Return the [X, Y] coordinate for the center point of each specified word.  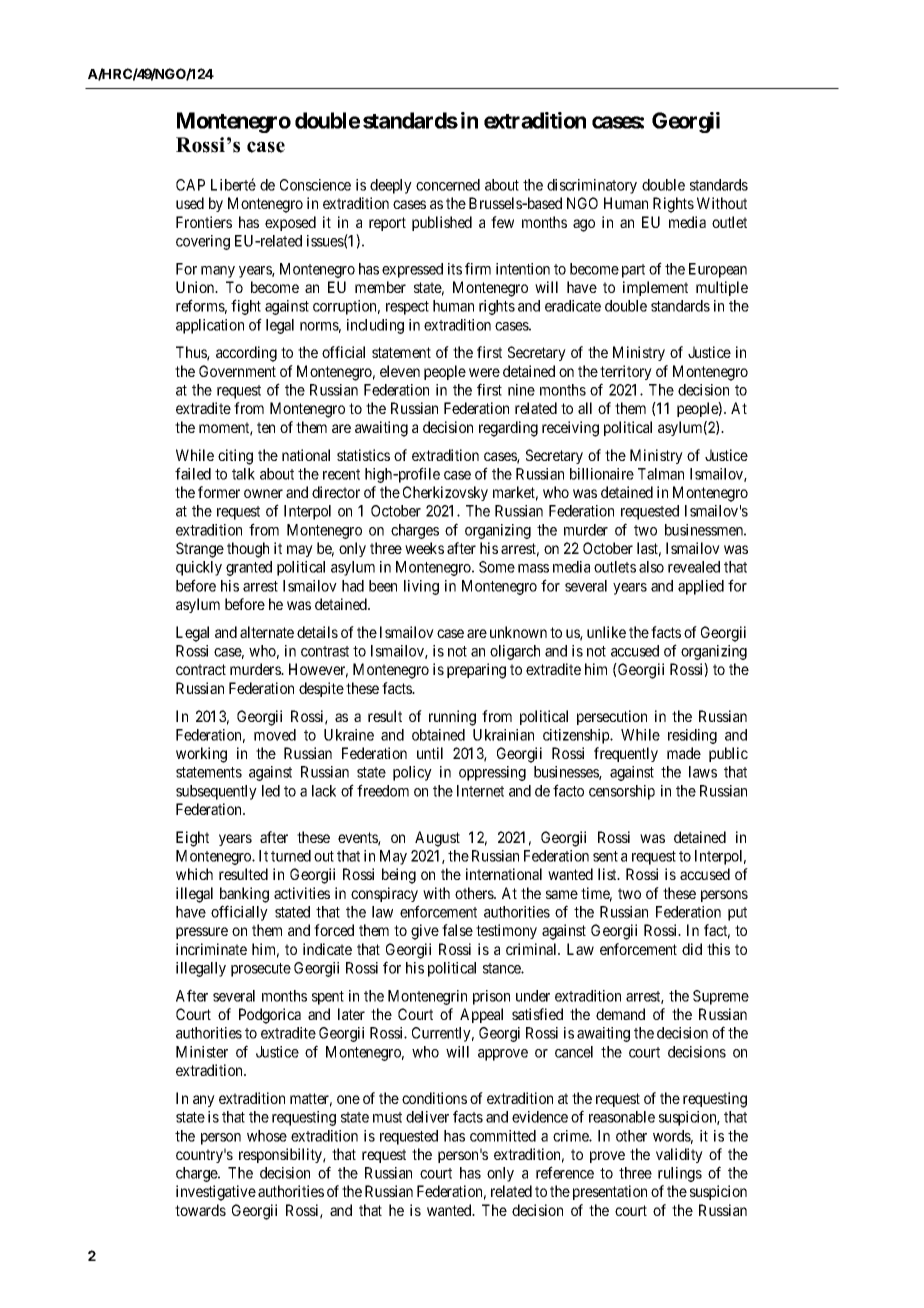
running [452, 718]
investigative [216, 1193]
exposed [290, 223]
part [633, 271]
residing [692, 736]
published [442, 223]
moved [275, 735]
